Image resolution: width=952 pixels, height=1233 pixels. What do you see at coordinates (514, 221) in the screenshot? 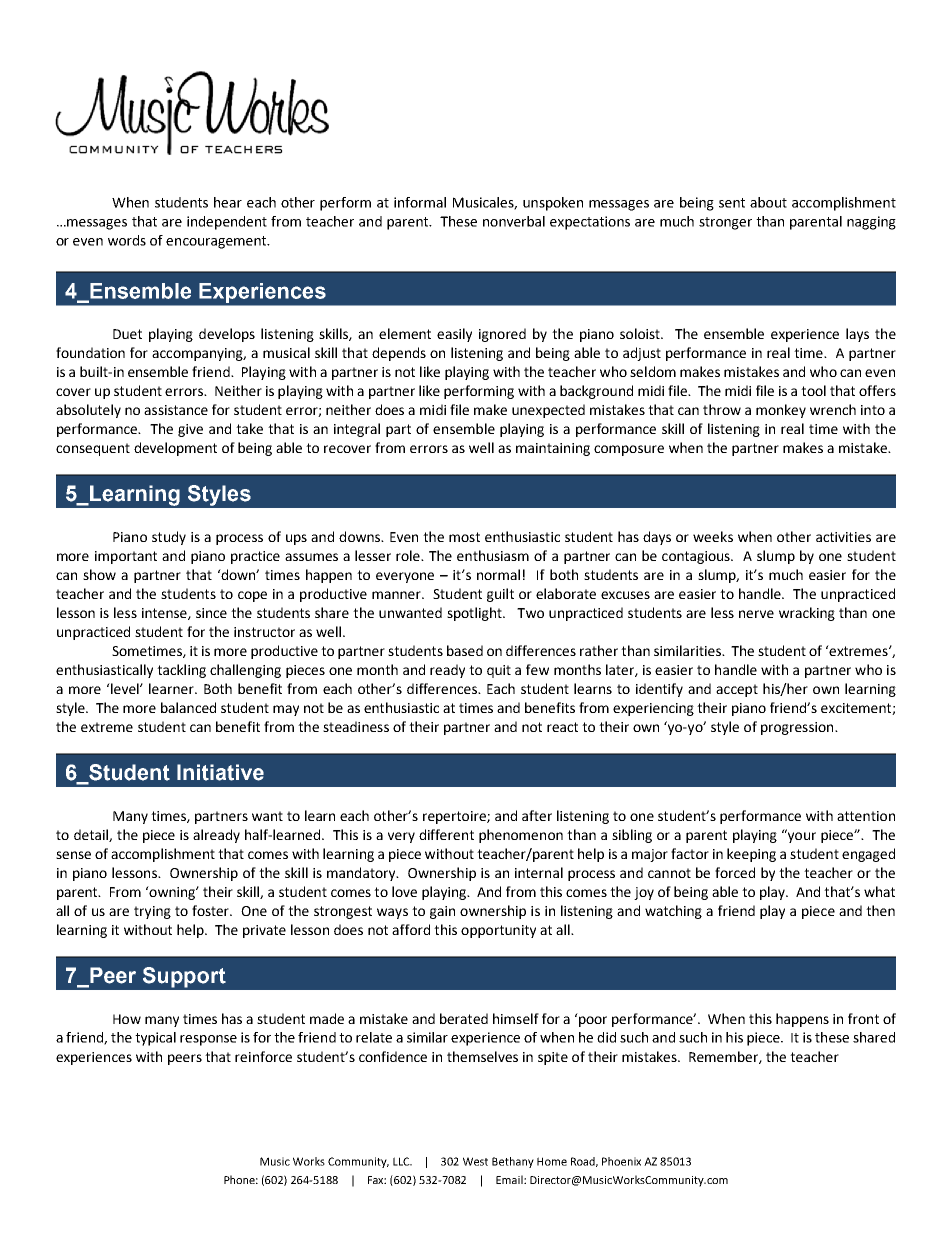
I see `nonverbal` at bounding box center [514, 221].
